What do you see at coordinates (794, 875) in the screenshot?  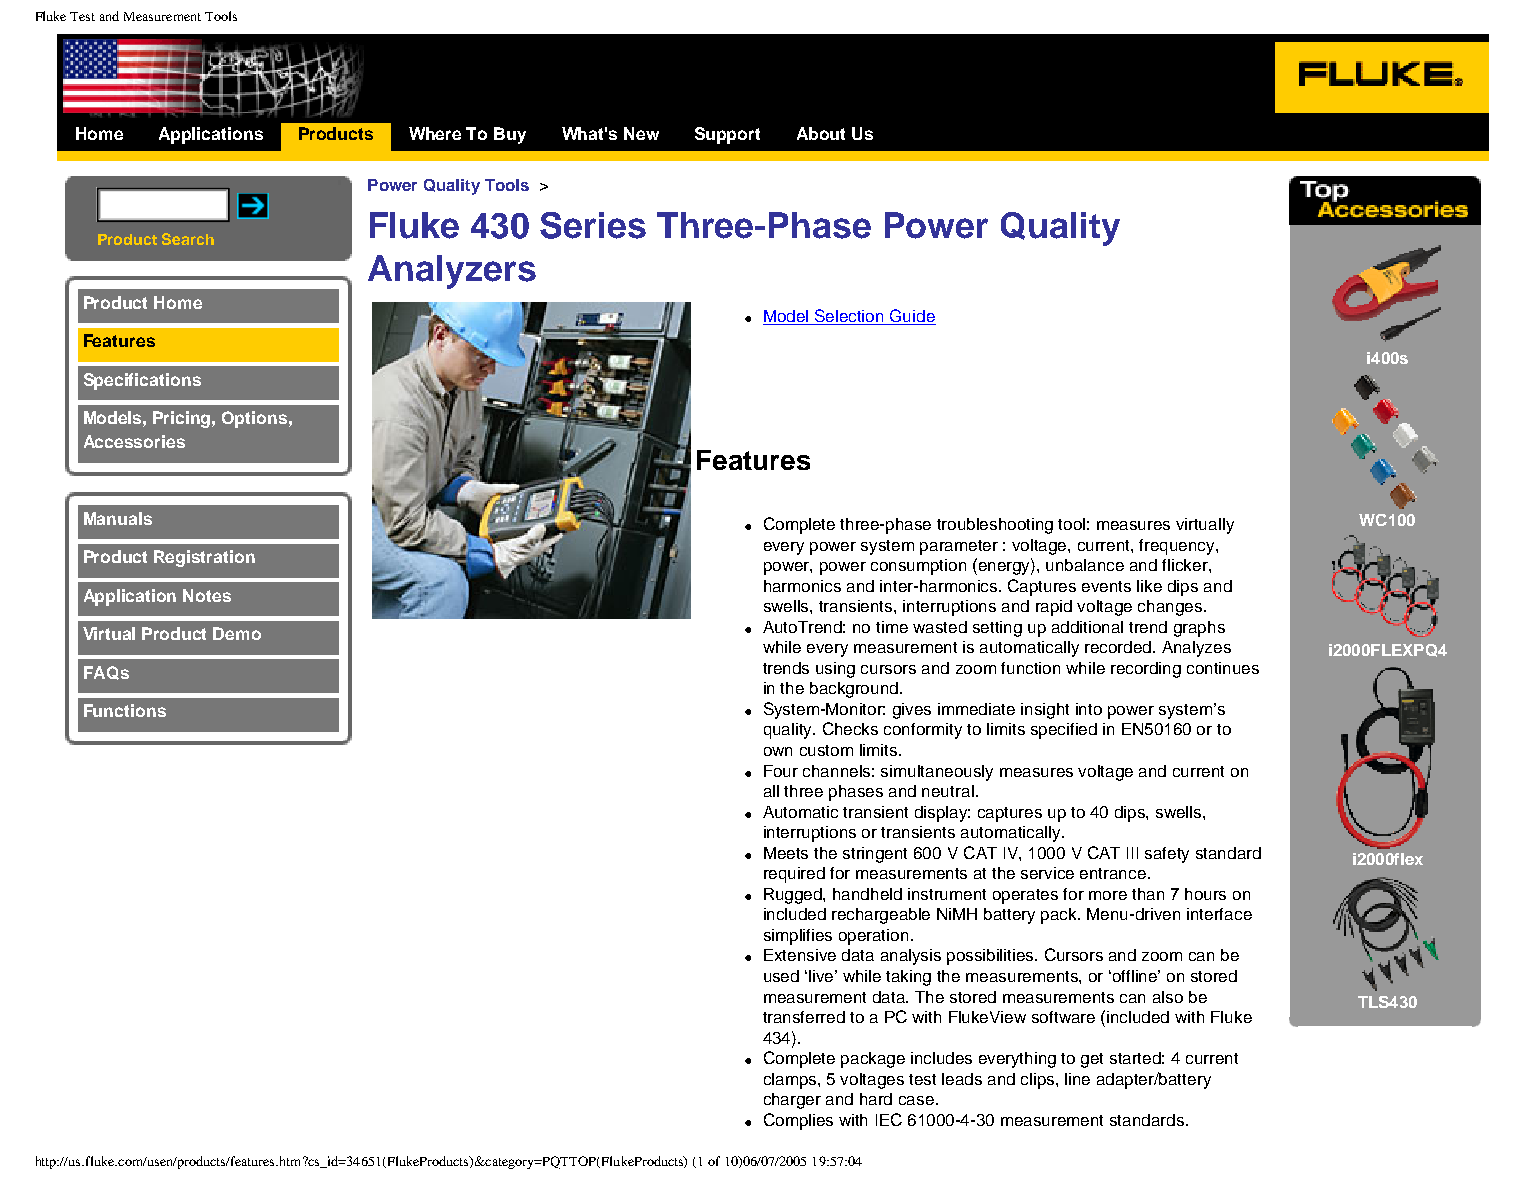 I see `required` at bounding box center [794, 875].
